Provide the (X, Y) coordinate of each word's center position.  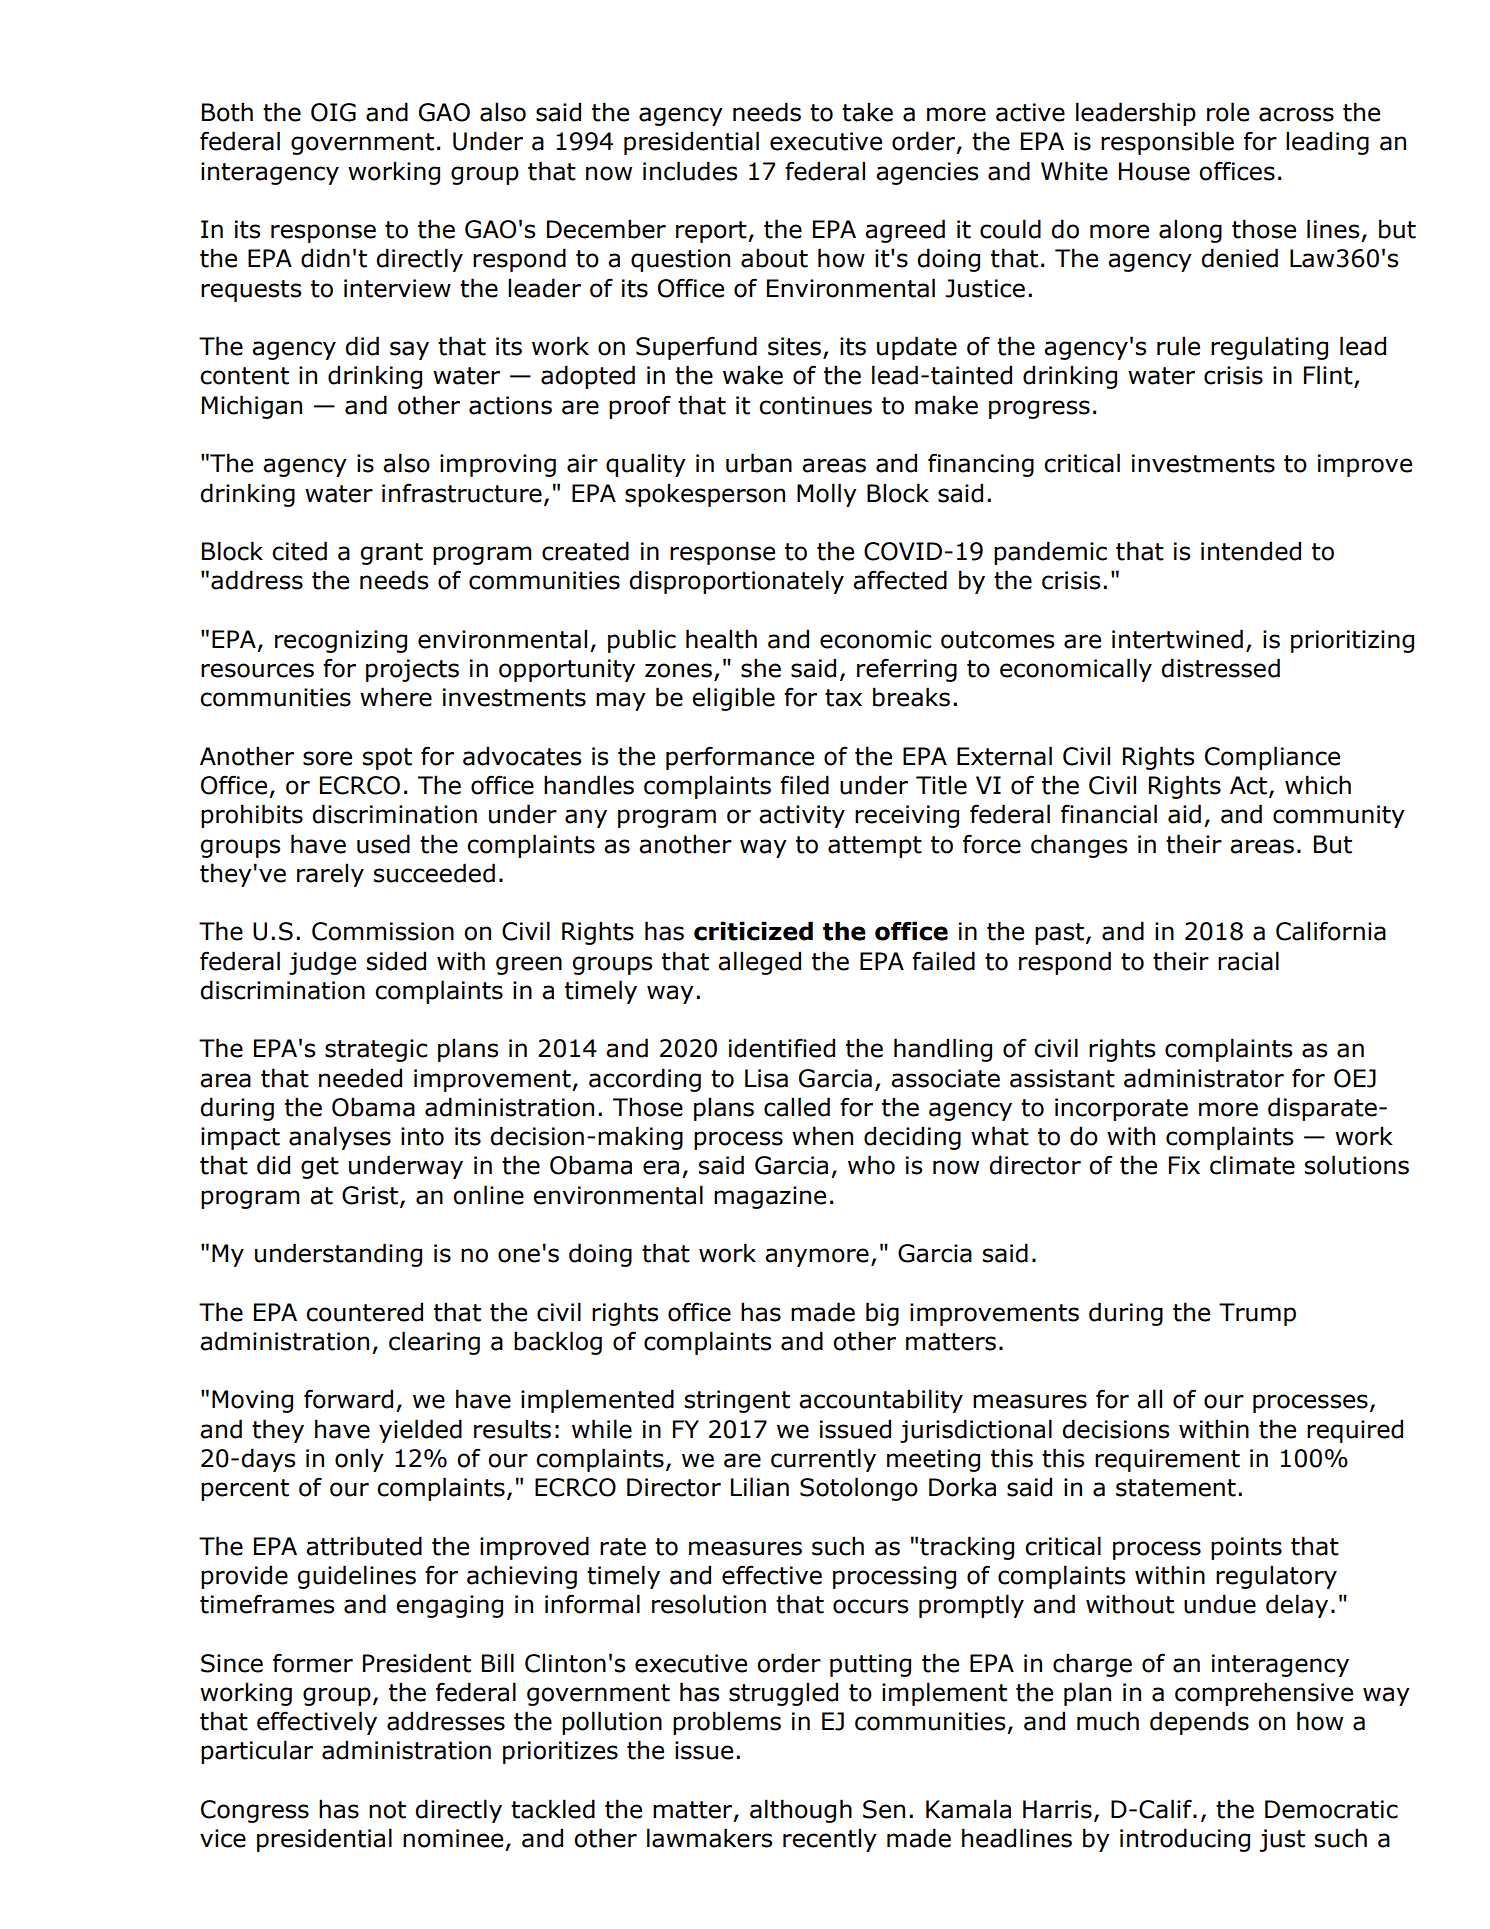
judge (322, 963)
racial (1248, 961)
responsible (1167, 143)
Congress (255, 1811)
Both (227, 112)
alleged (759, 963)
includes (690, 171)
